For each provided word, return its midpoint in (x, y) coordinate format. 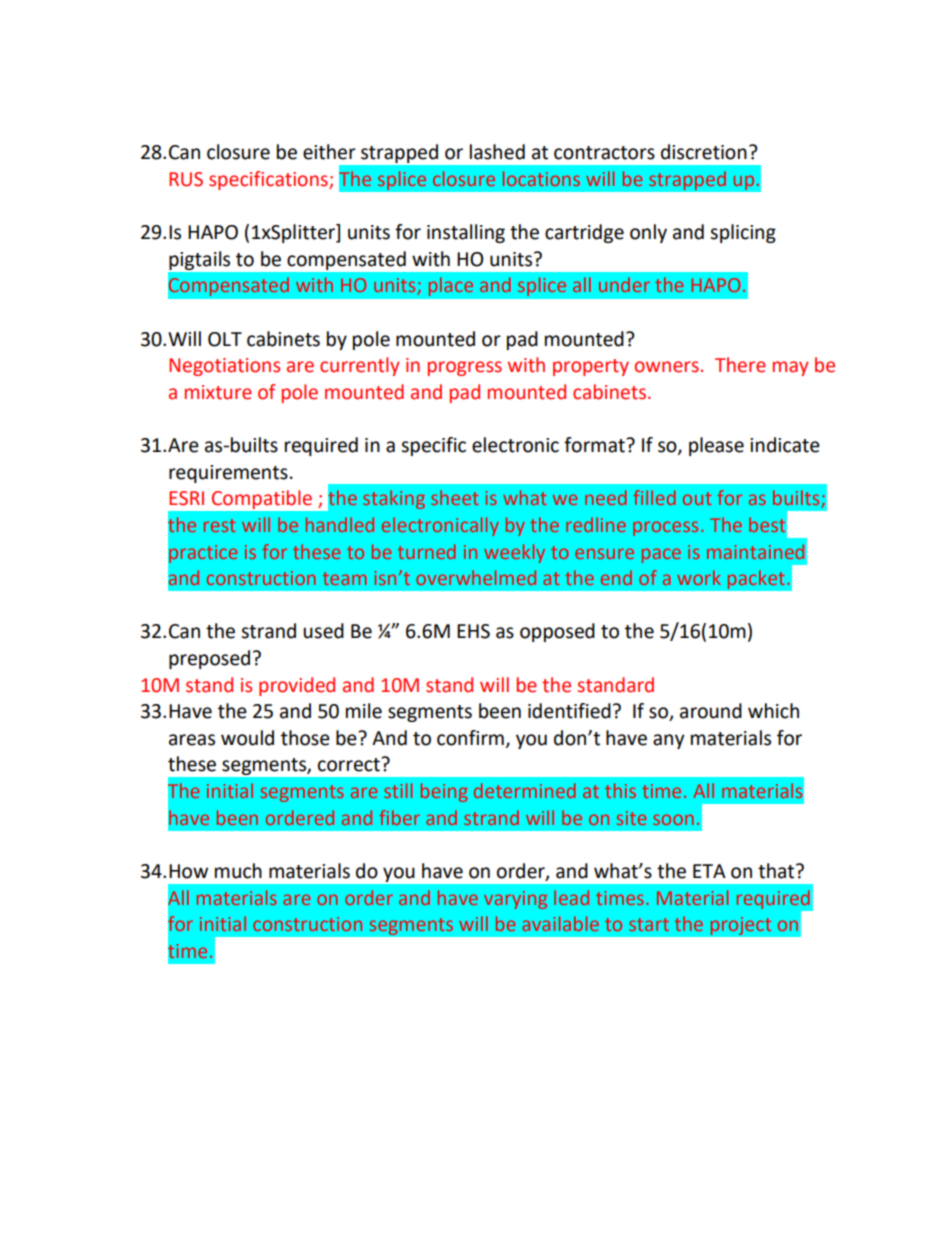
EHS (473, 631)
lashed (497, 152)
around (711, 711)
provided (297, 686)
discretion (704, 152)
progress (465, 368)
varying (515, 900)
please (716, 446)
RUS (186, 179)
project (740, 926)
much (238, 871)
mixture (218, 392)
